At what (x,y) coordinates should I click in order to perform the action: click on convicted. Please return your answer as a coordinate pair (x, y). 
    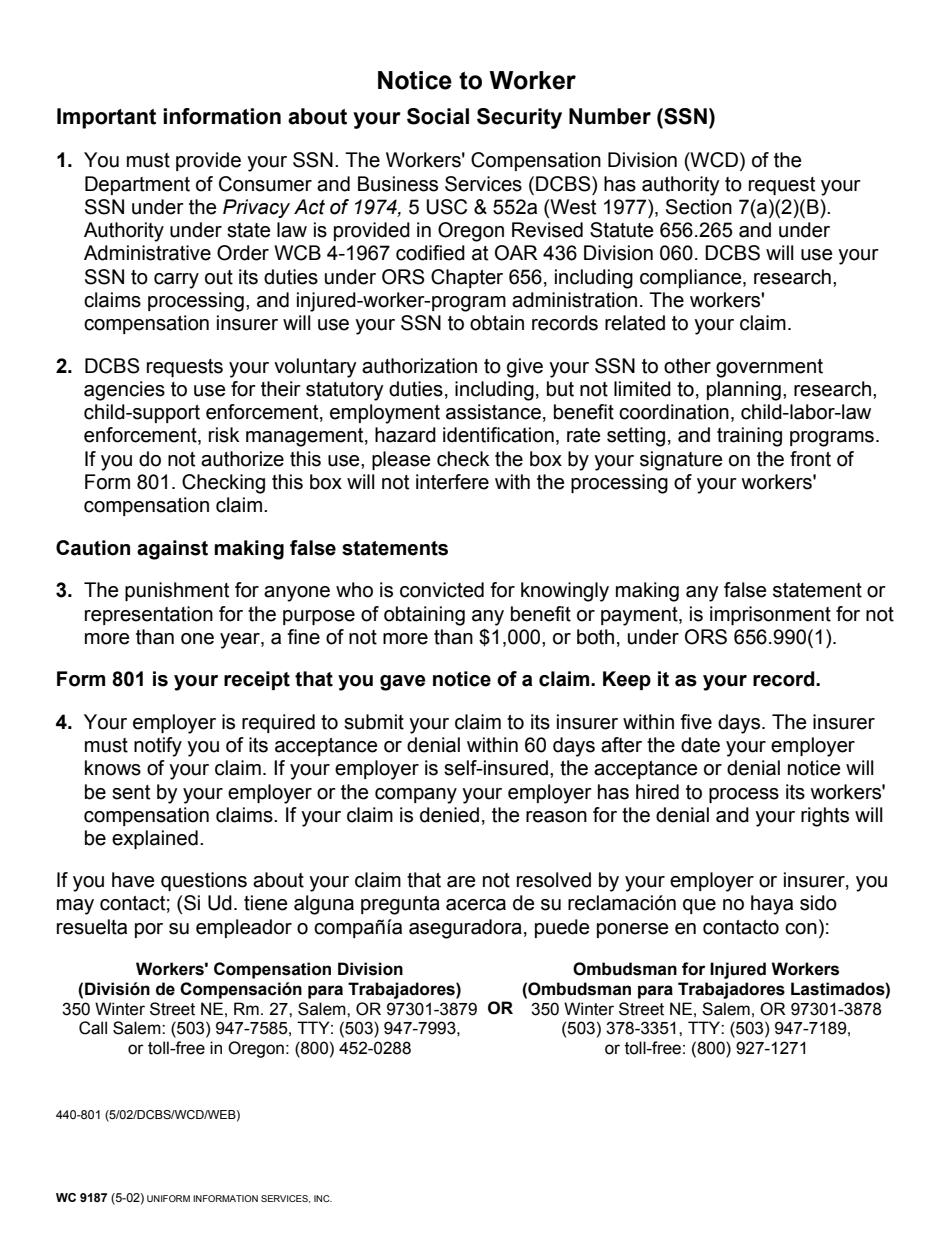
    Looking at the image, I should click on (442, 590).
